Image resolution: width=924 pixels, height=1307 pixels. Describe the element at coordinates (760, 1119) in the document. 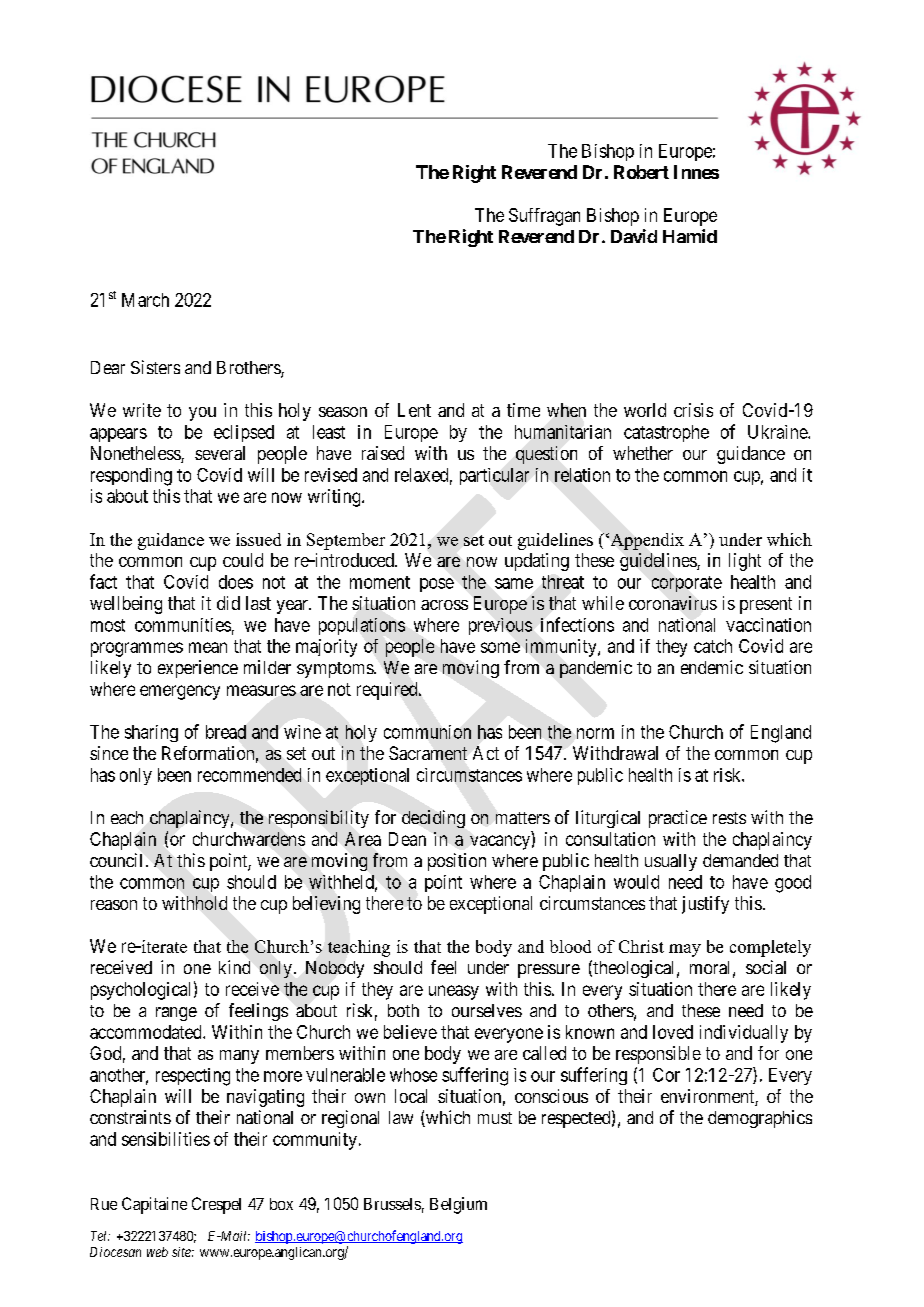

I see `demographics` at that location.
